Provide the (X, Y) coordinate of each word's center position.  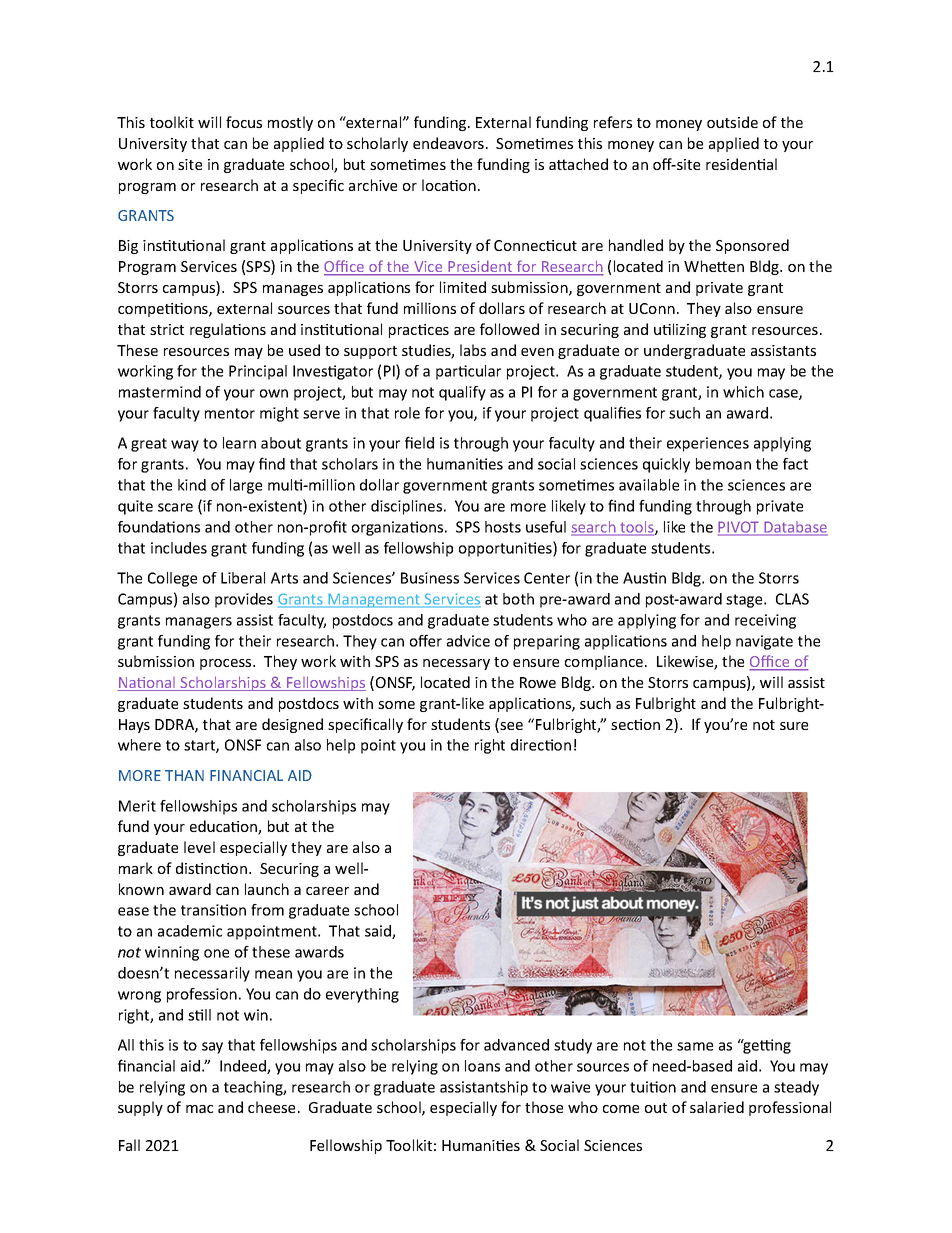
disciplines (408, 507)
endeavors (448, 143)
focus (244, 122)
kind (192, 485)
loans (482, 1066)
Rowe (538, 682)
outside (732, 122)
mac (199, 1109)
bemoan (723, 464)
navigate (764, 642)
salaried (717, 1107)
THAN (184, 775)
